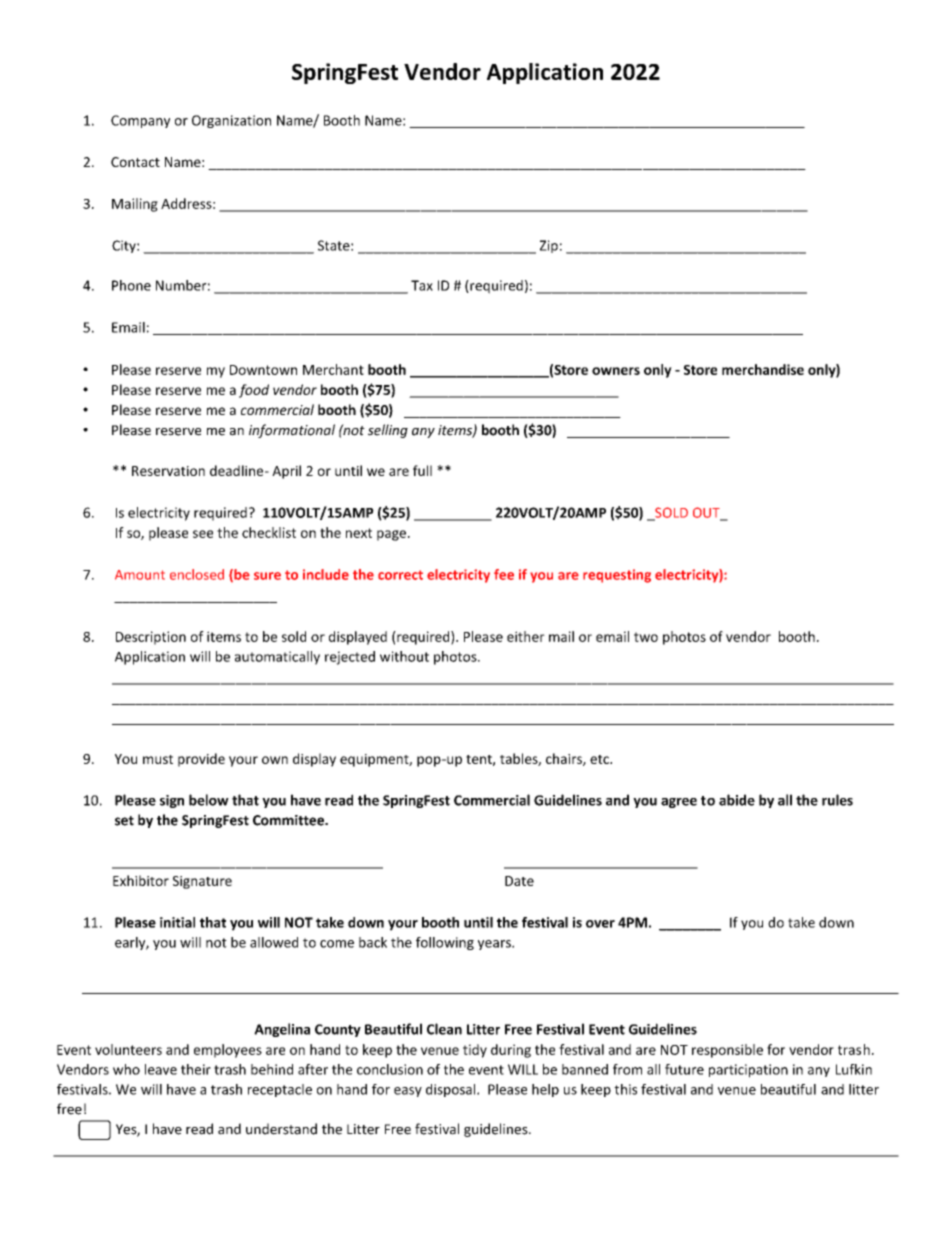 The height and width of the image is (1233, 952). I want to click on requesting, so click(617, 576).
